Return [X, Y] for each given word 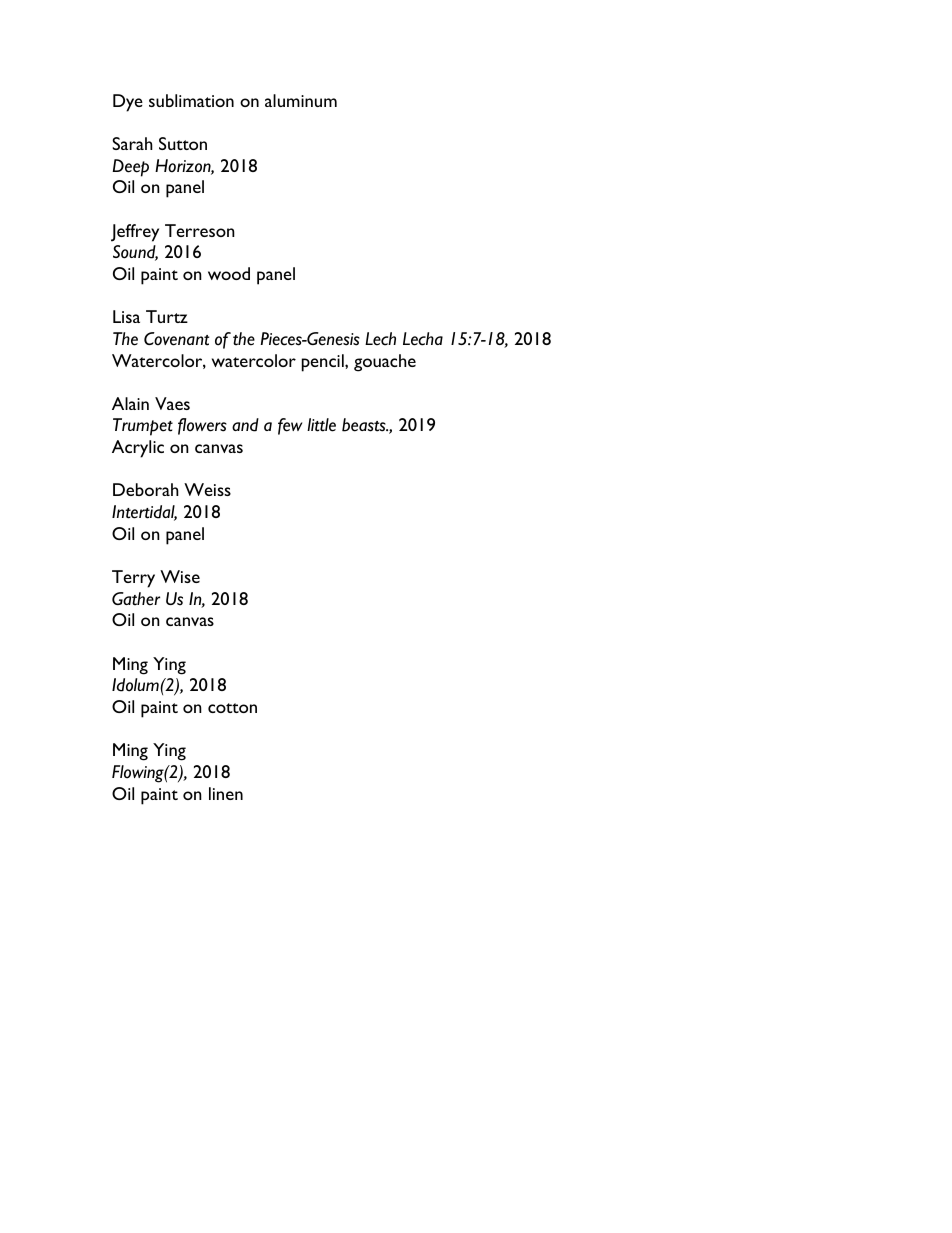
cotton [232, 708]
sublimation [191, 100]
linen [226, 793]
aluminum [301, 100]
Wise [180, 576]
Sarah [132, 143]
